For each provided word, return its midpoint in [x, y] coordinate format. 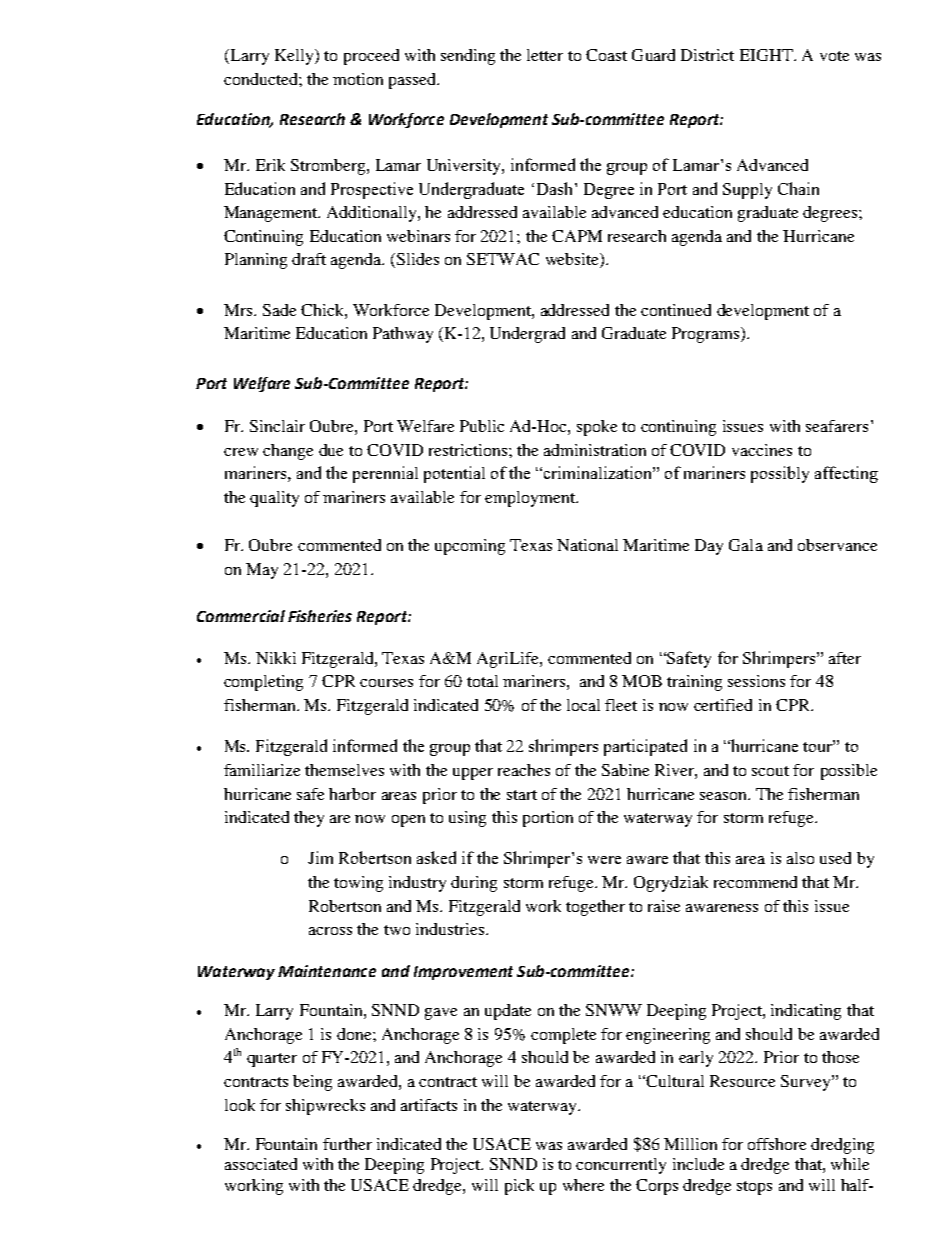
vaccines [762, 450]
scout [770, 771]
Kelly [295, 57]
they [309, 819]
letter [545, 55]
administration [595, 450]
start [522, 795]
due [331, 450]
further [347, 1144]
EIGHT [767, 55]
